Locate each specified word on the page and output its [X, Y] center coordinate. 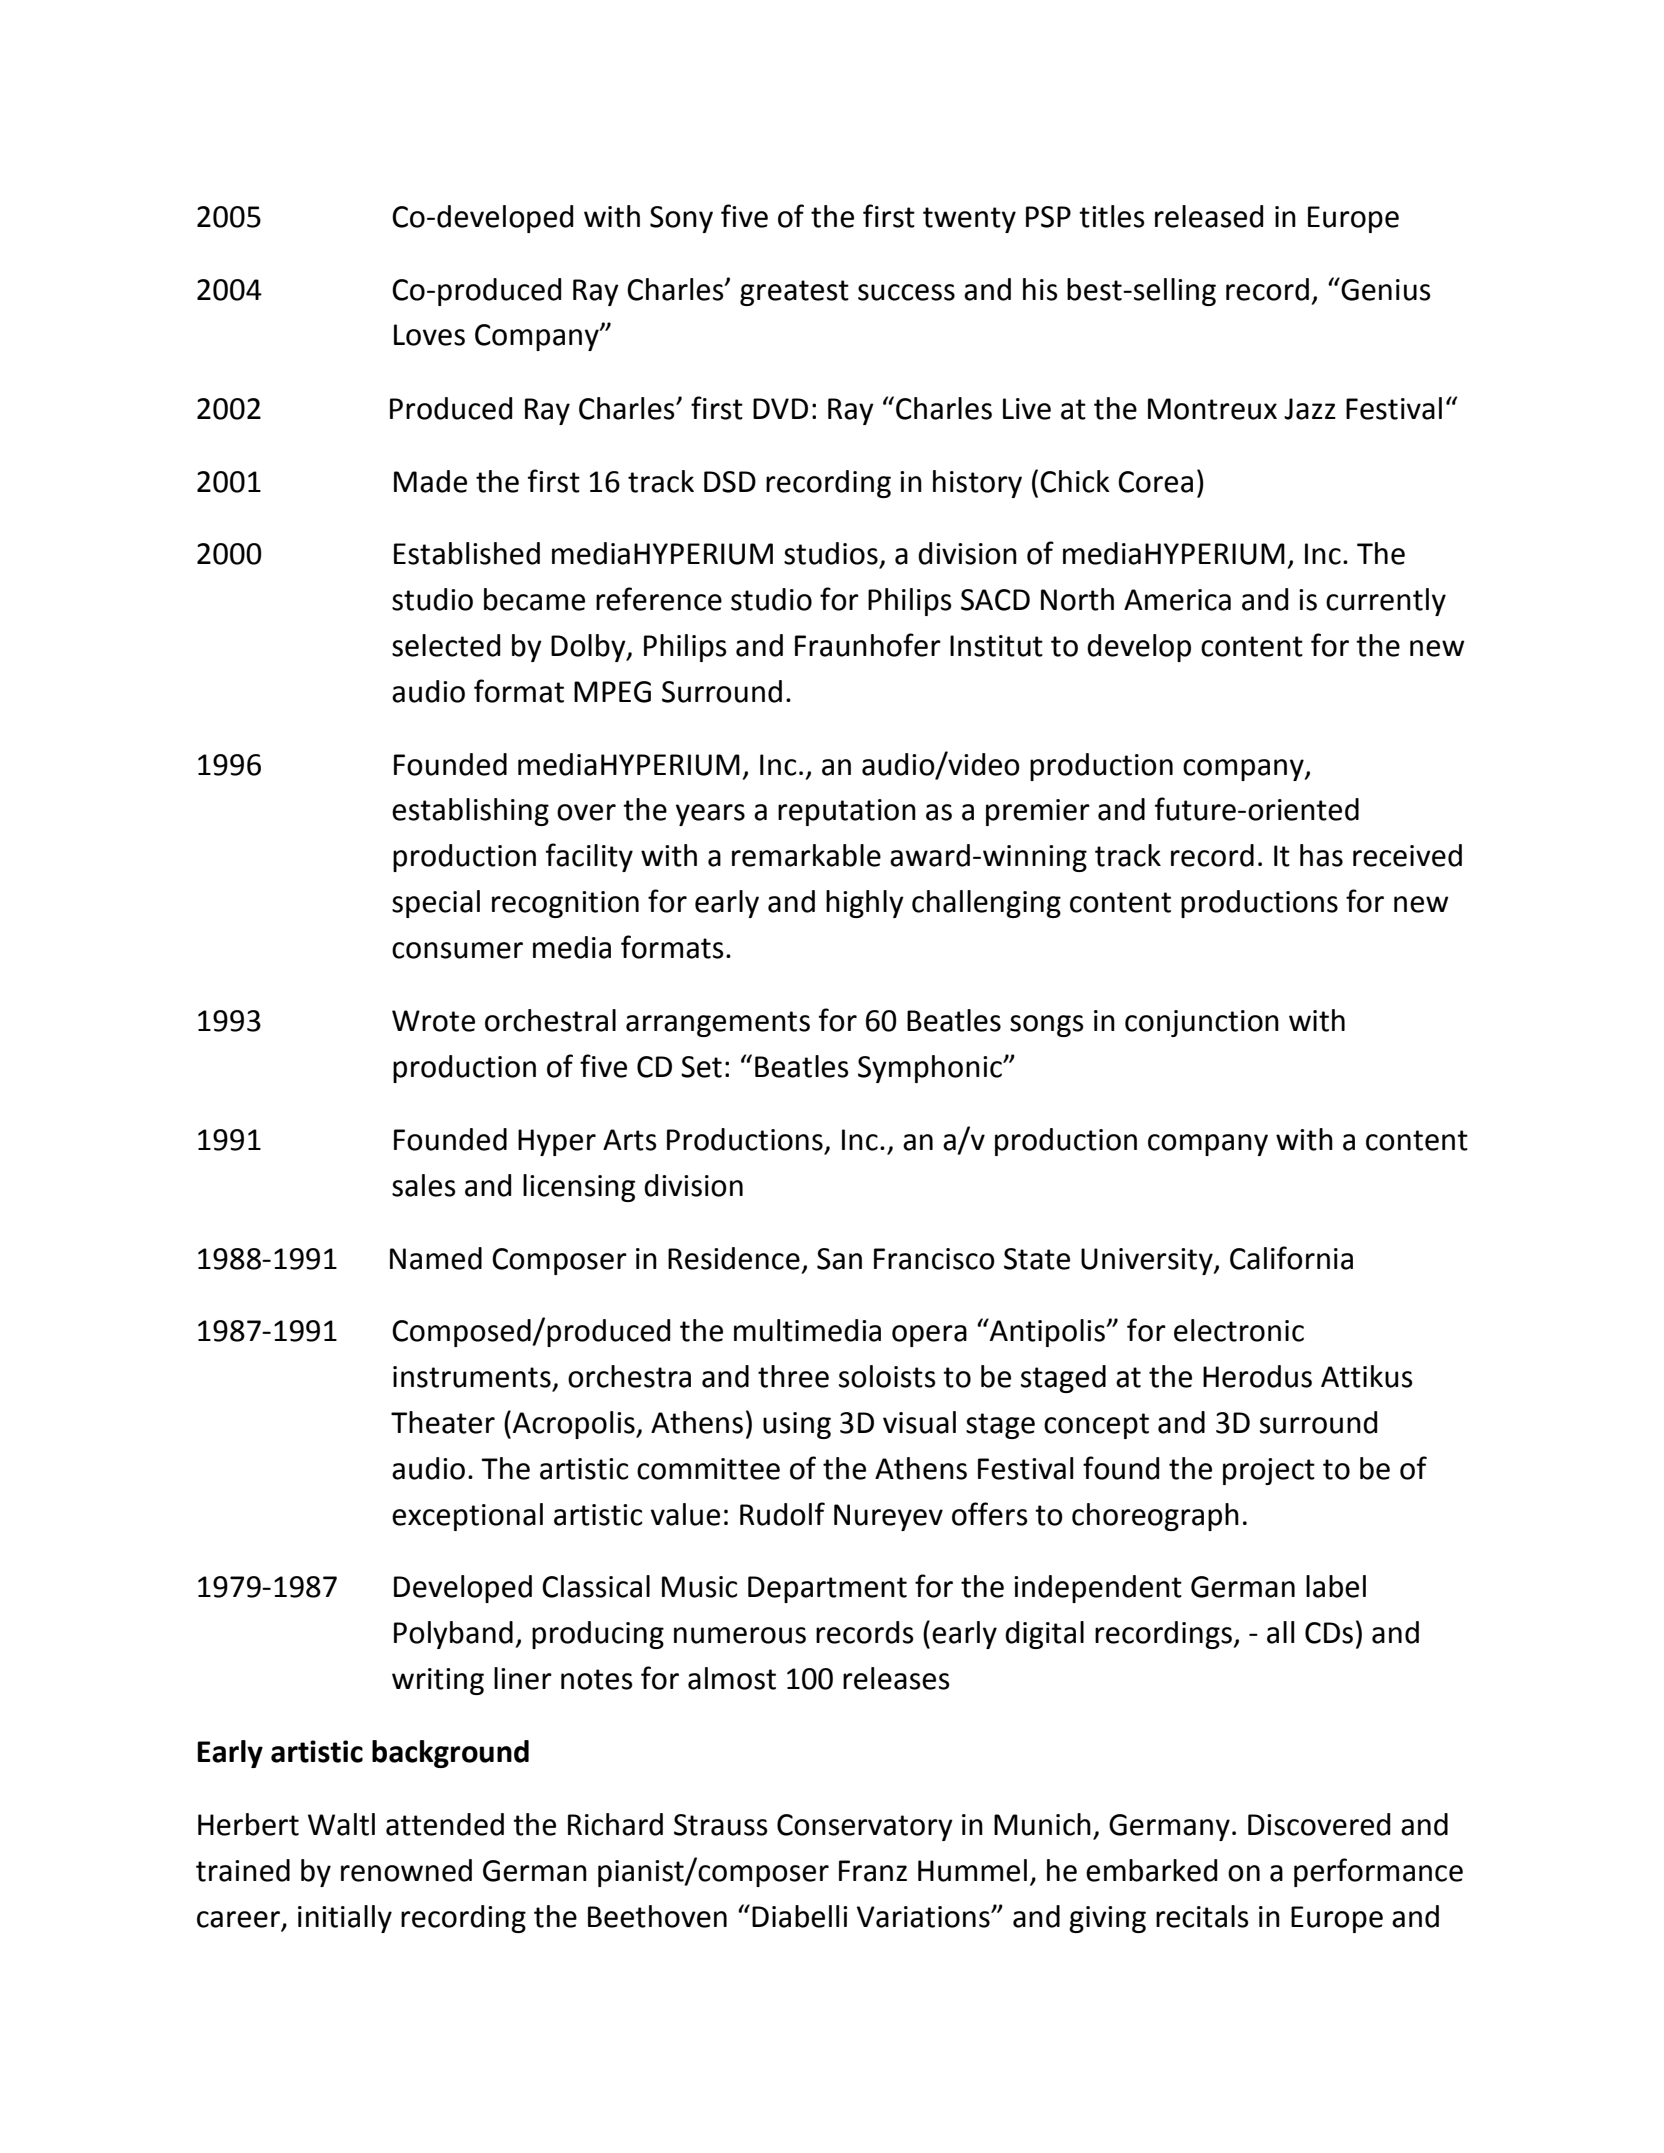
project [1269, 1471]
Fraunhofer [868, 645]
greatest [794, 293]
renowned [406, 1870]
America [1177, 600]
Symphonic [931, 1069]
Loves [429, 335]
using [797, 1425]
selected [446, 645]
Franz [873, 1871]
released [1209, 216]
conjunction [1202, 1023]
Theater [443, 1422]
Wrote [433, 1021]
